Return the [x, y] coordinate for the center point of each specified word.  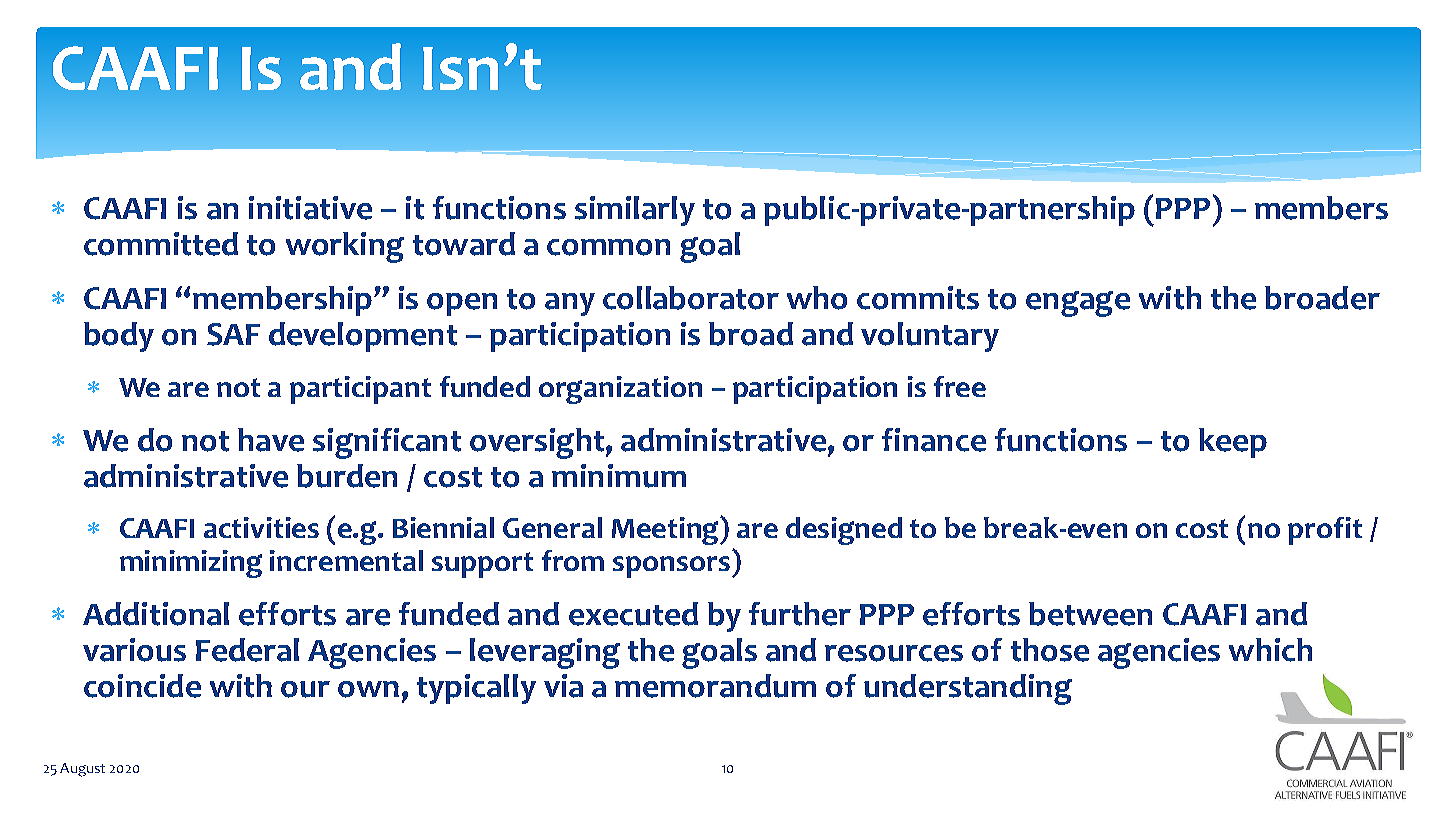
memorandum [715, 686]
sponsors [671, 567]
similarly [635, 211]
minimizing [191, 564]
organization [620, 390]
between [1090, 614]
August [82, 770]
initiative [310, 208]
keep [1233, 443]
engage [1078, 304]
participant [360, 390]
